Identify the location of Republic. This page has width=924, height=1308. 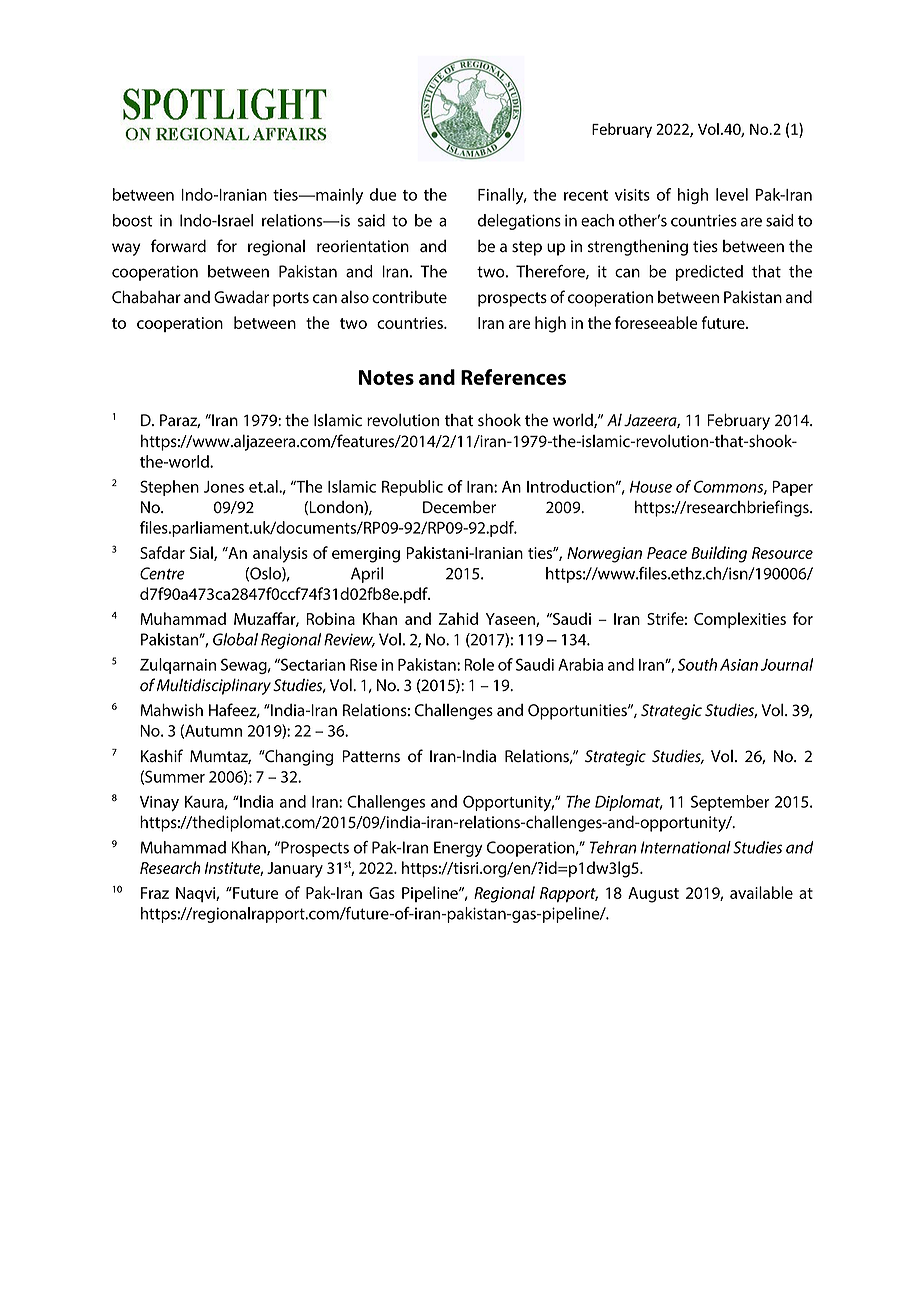
(412, 488).
